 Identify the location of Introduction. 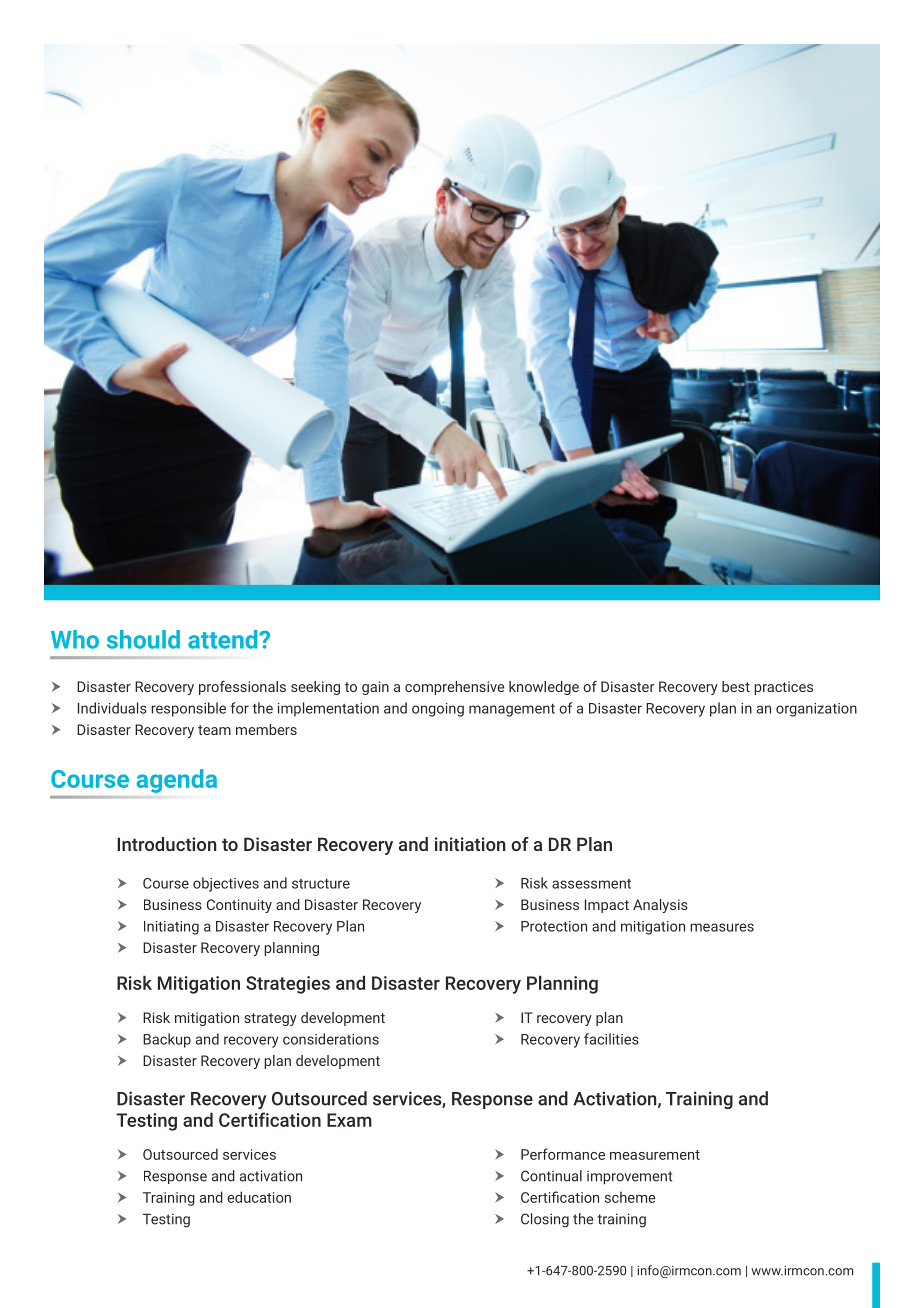
(167, 844).
